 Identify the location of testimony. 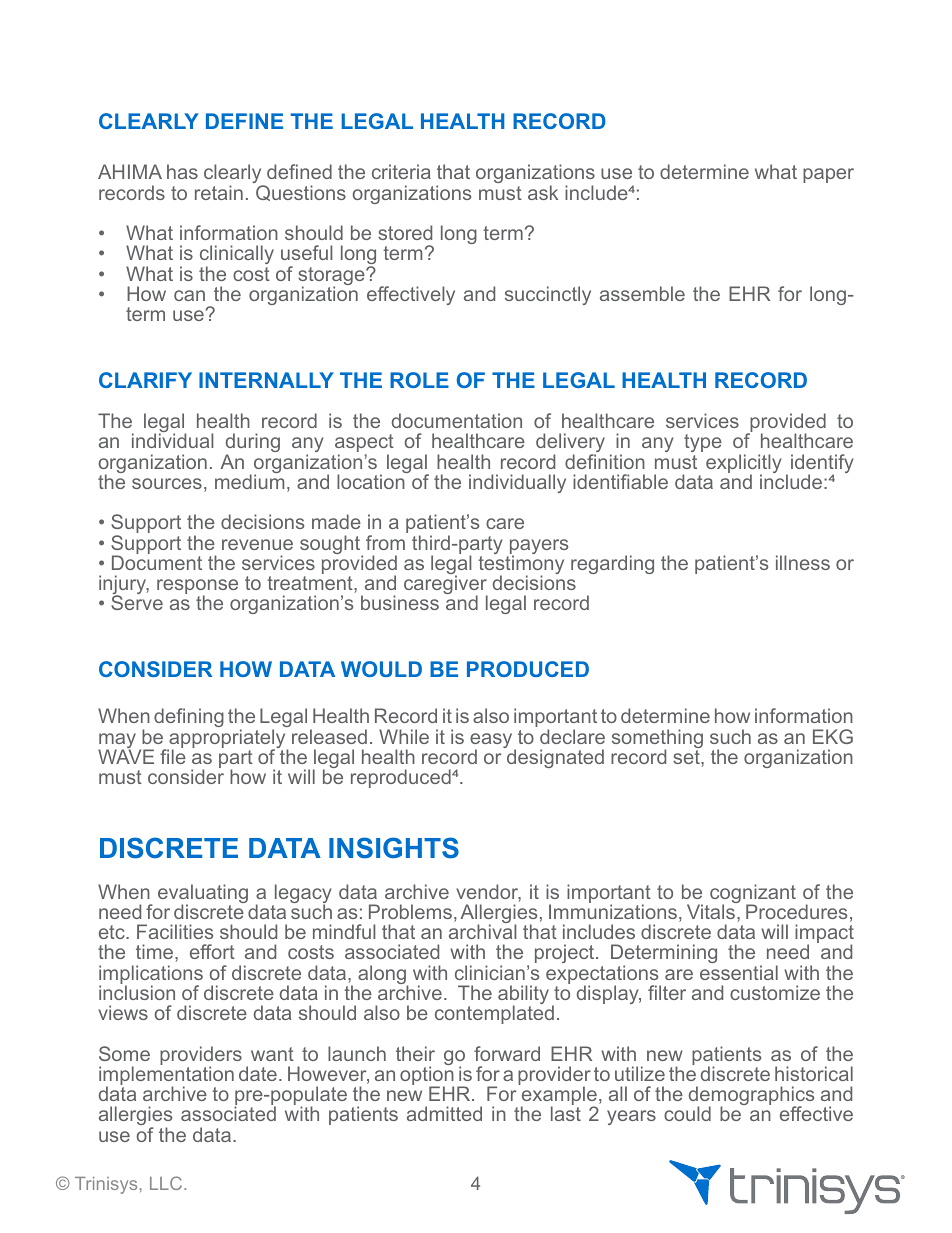
(521, 565).
